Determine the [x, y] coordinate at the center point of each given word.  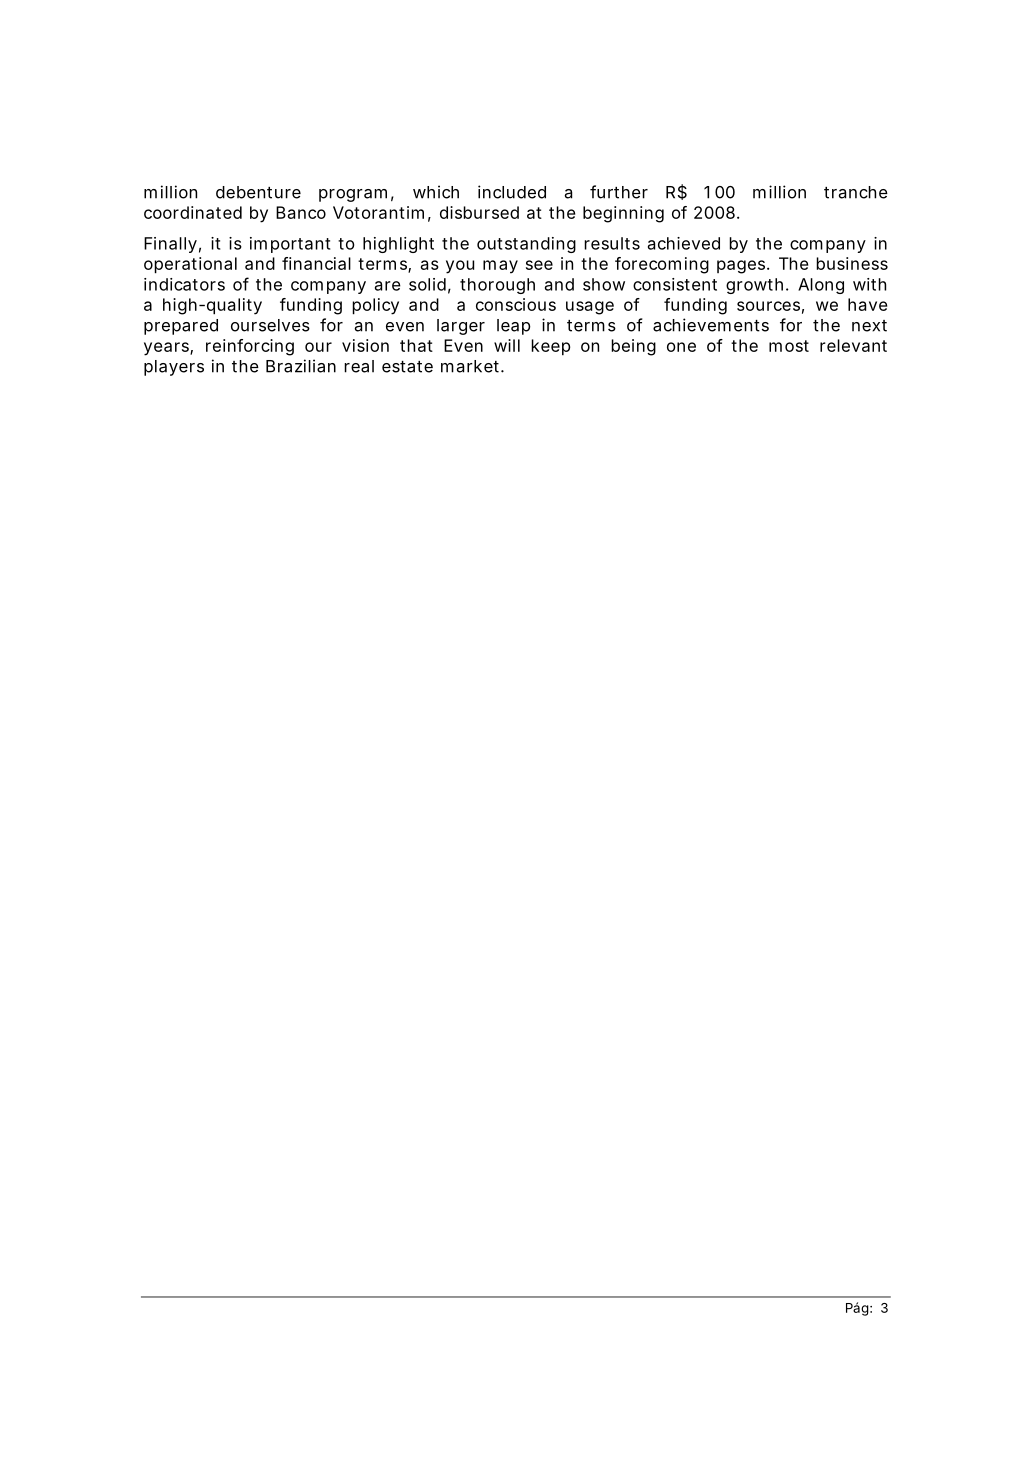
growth [754, 286]
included [512, 192]
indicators [184, 284]
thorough [497, 286]
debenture [258, 192]
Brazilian [301, 366]
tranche [856, 192]
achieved [684, 243]
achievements [711, 325]
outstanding [526, 245]
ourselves [270, 325]
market [471, 366]
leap [514, 327]
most [789, 346]
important [290, 245]
